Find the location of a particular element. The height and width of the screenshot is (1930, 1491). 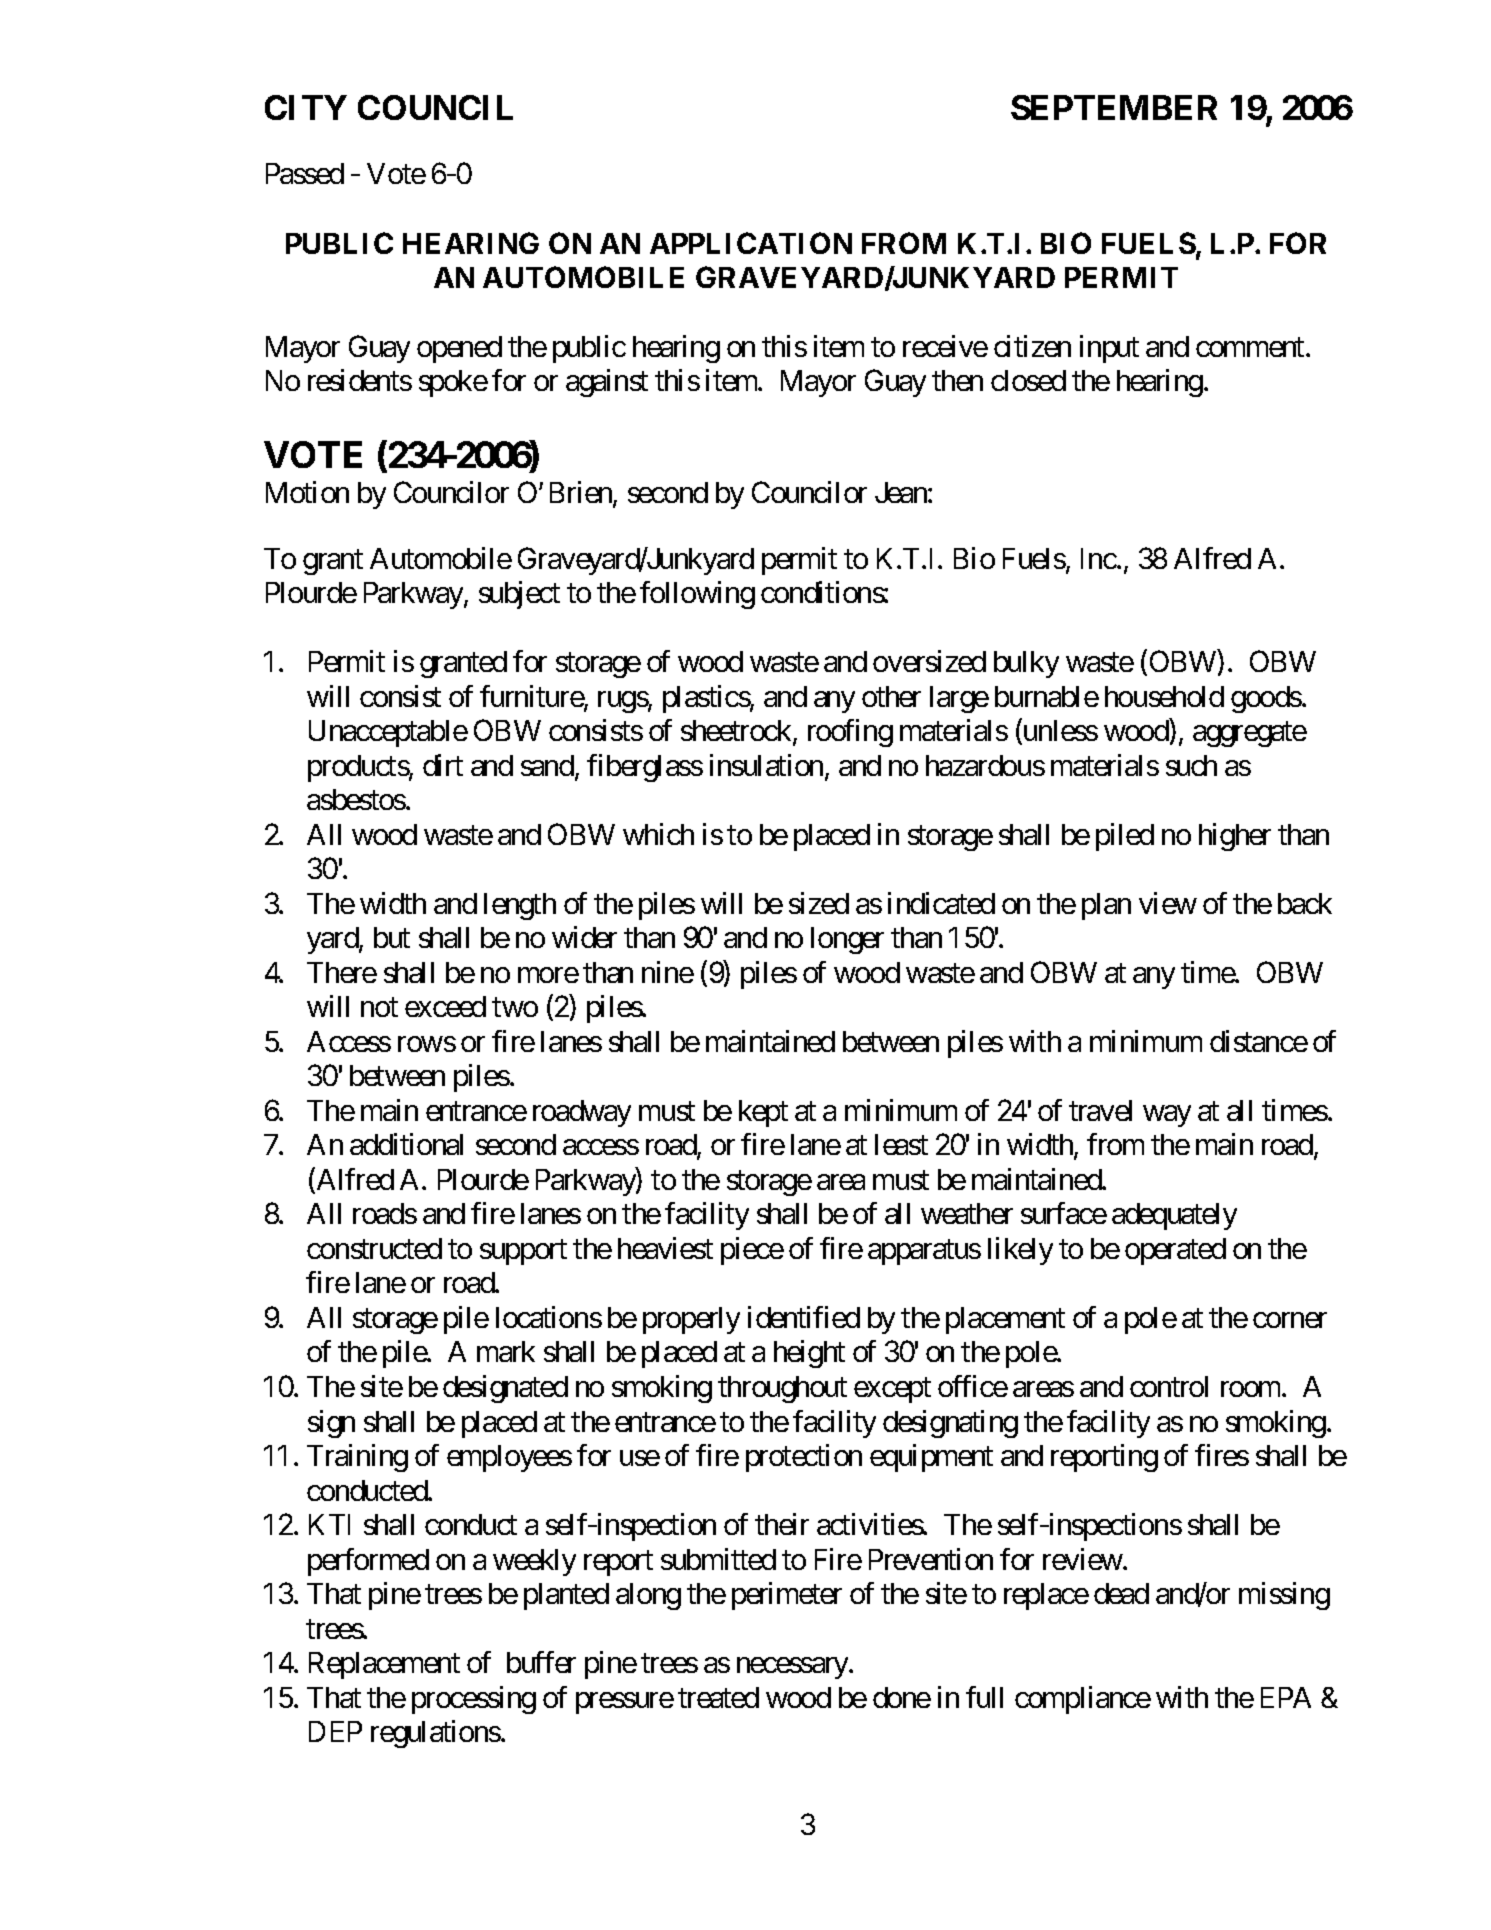

kept is located at coordinates (763, 1113).
